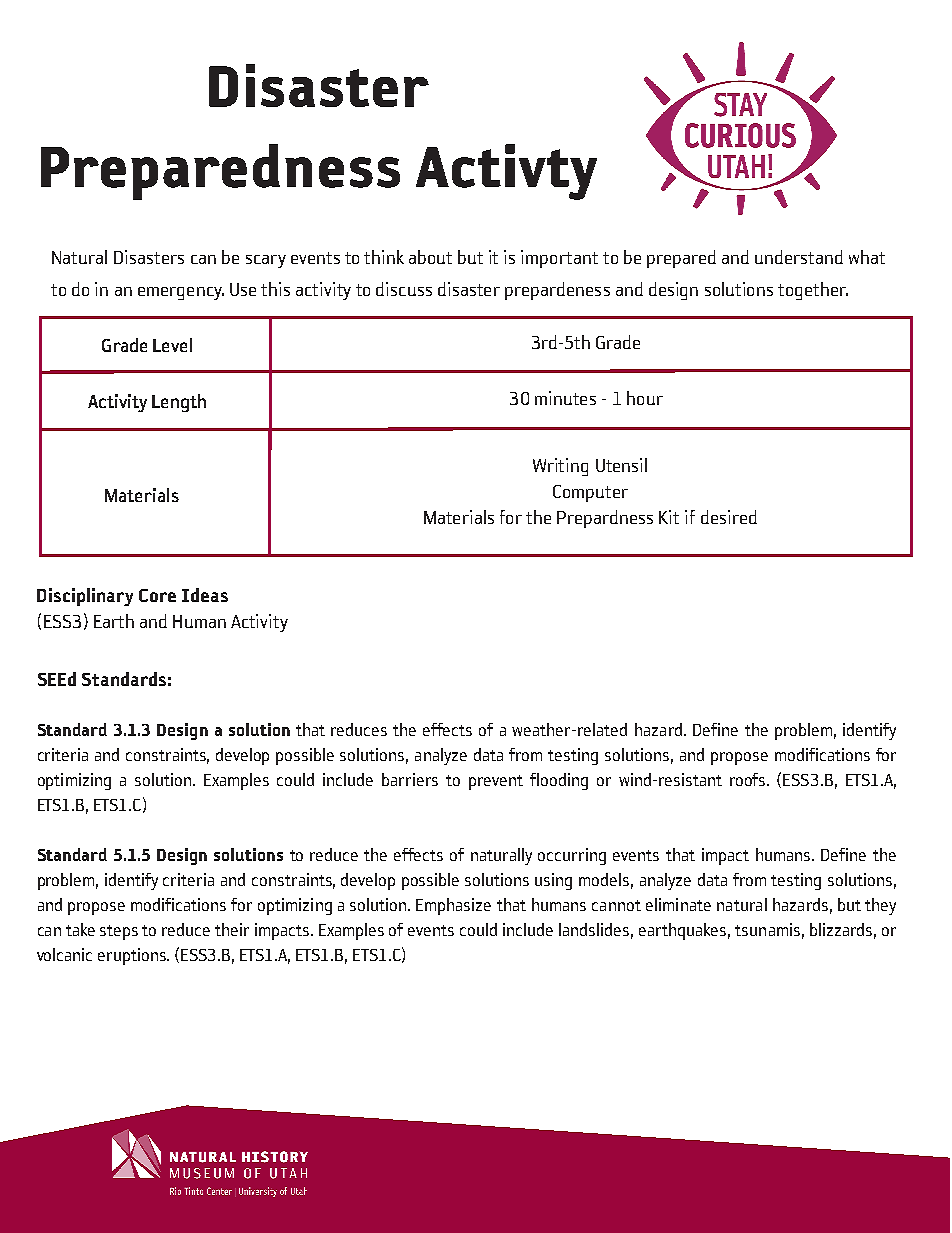 The width and height of the image is (952, 1233). What do you see at coordinates (430, 257) in the image?
I see `about` at bounding box center [430, 257].
